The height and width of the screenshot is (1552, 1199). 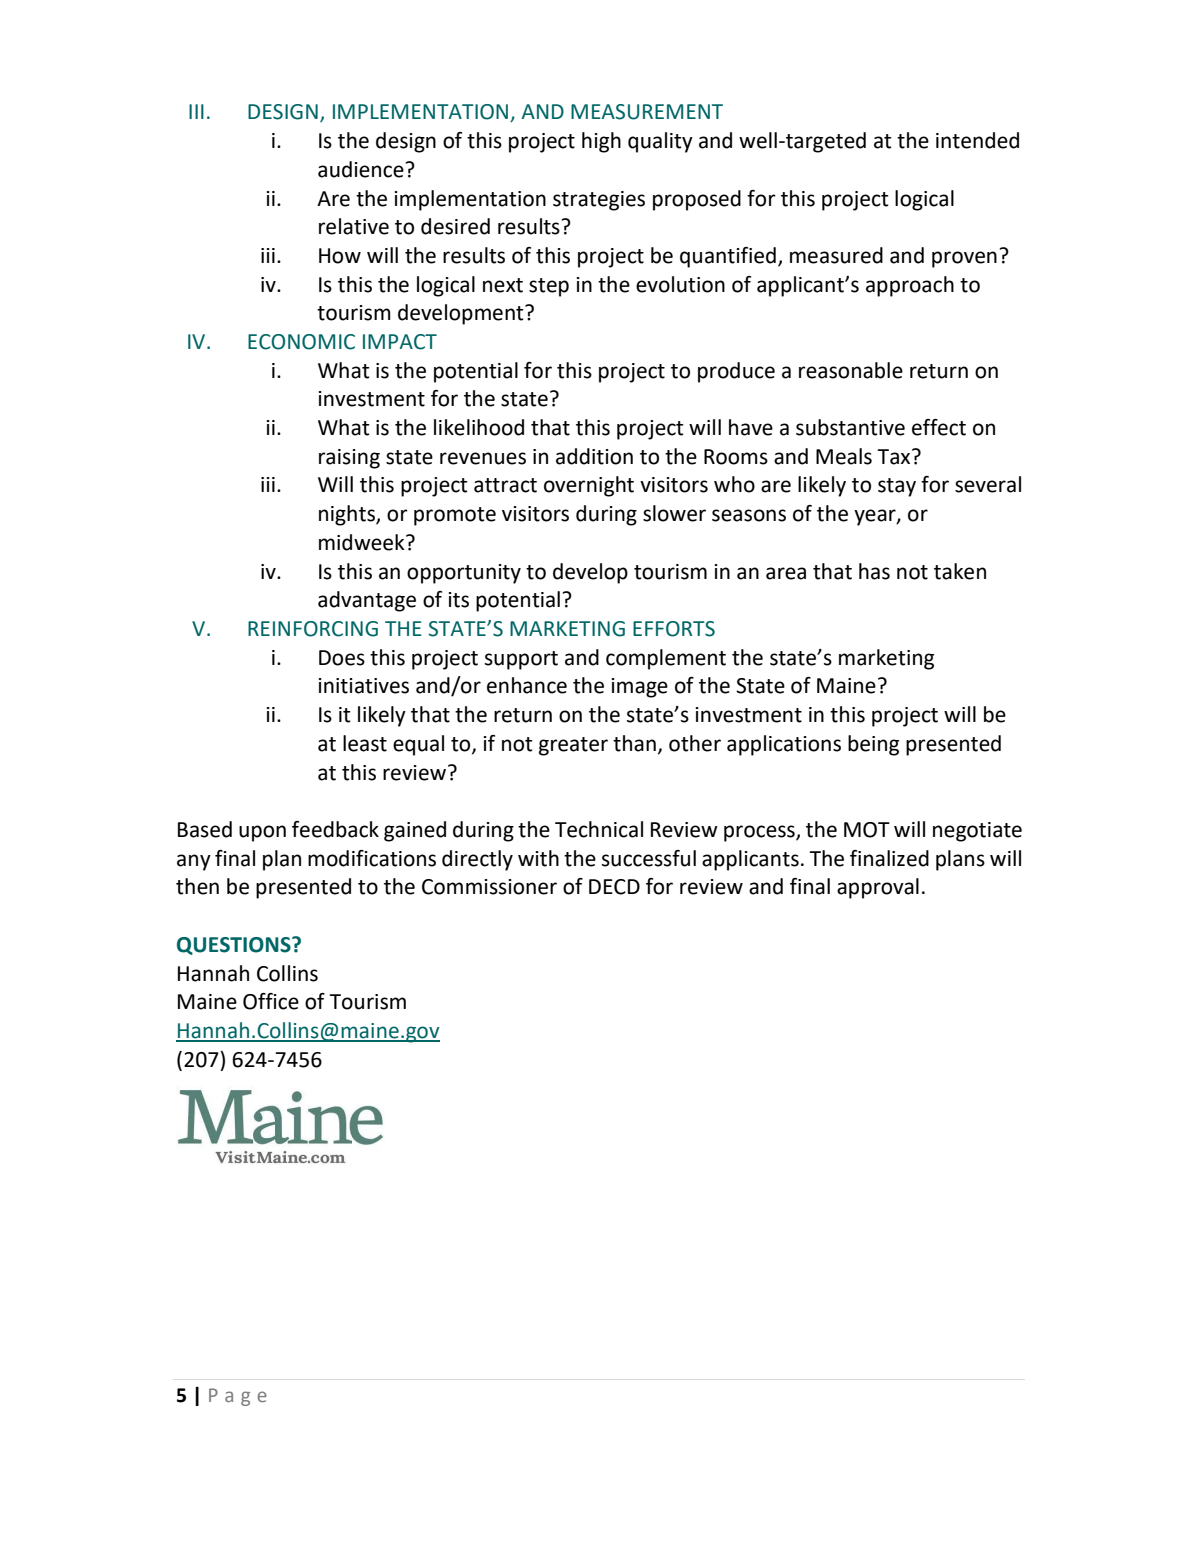 What do you see at coordinates (538, 858) in the screenshot?
I see `with` at bounding box center [538, 858].
